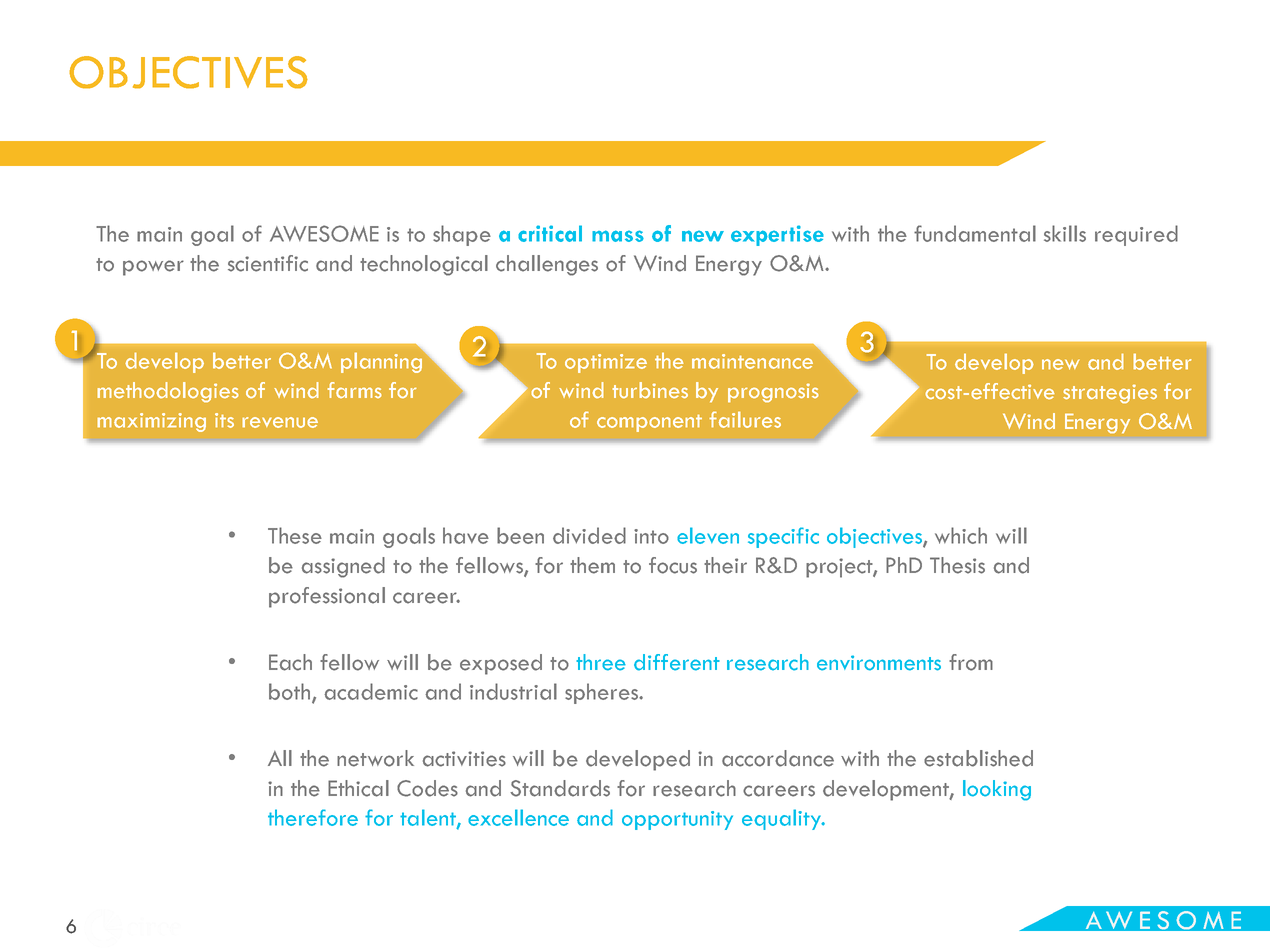 This image has width=1270, height=952. Describe the element at coordinates (355, 390) in the image. I see `farms` at that location.
